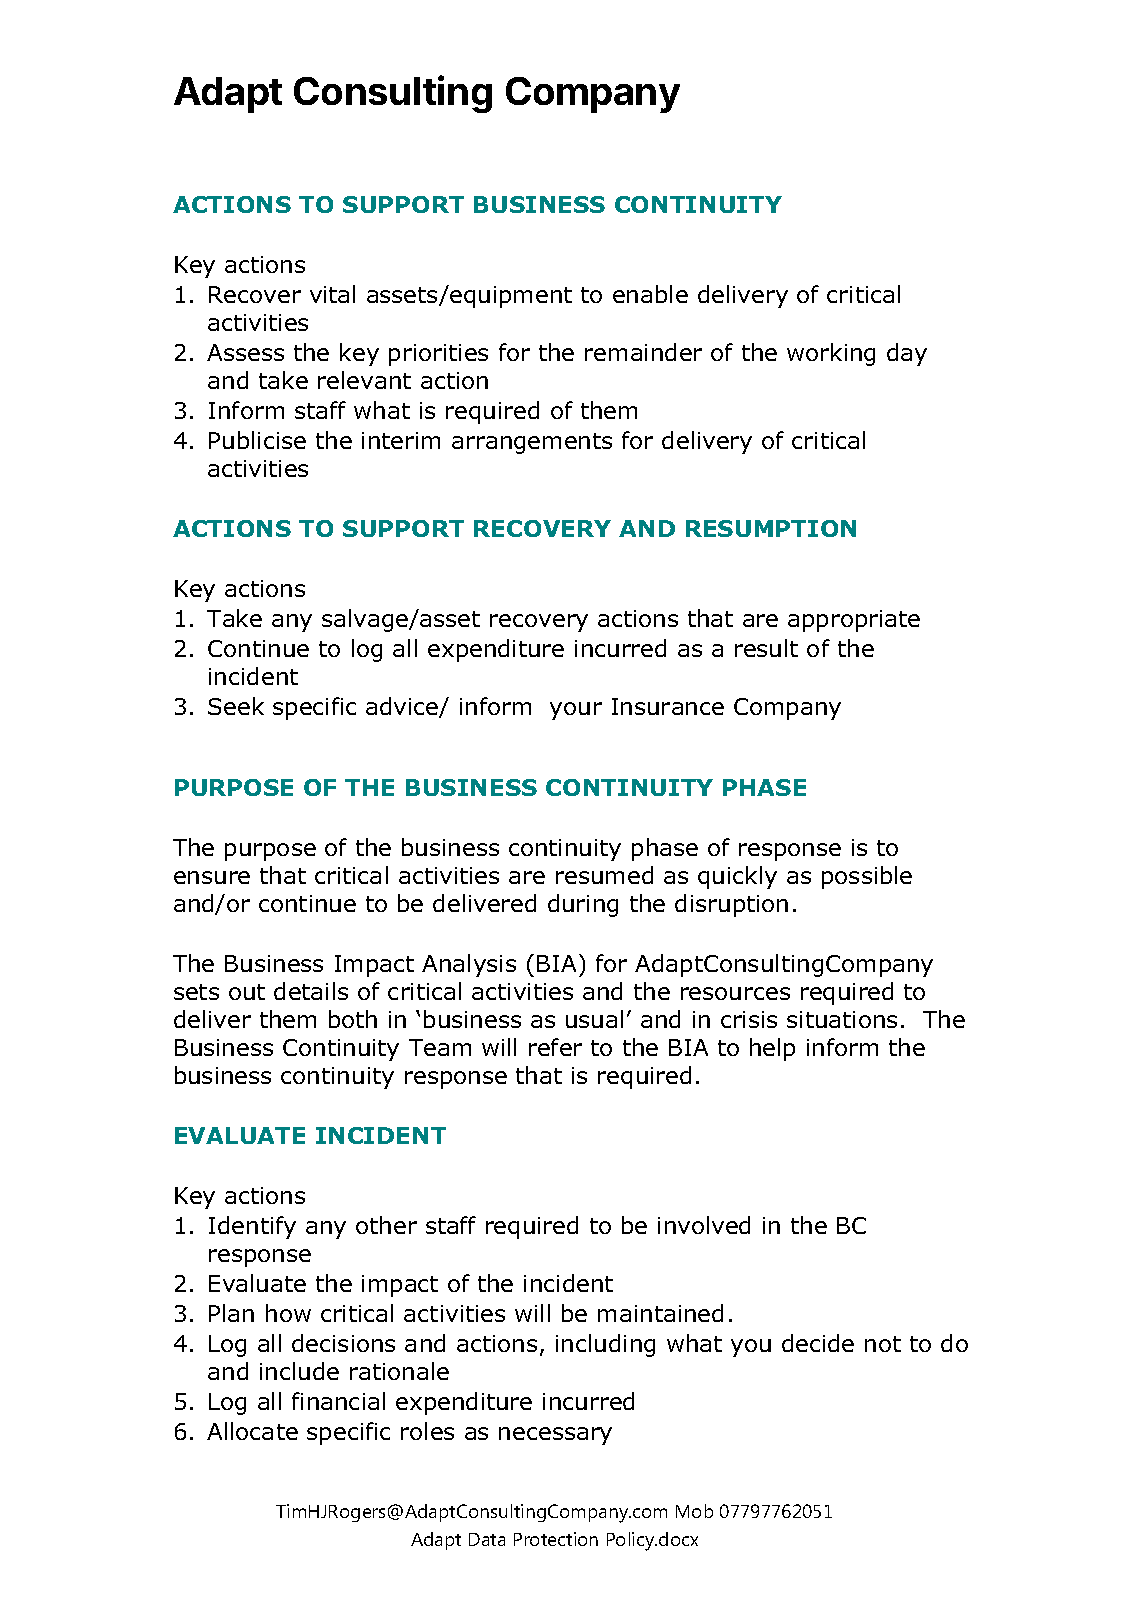 Image resolution: width=1145 pixels, height=1619 pixels. Describe the element at coordinates (353, 1019) in the screenshot. I see `both` at that location.
